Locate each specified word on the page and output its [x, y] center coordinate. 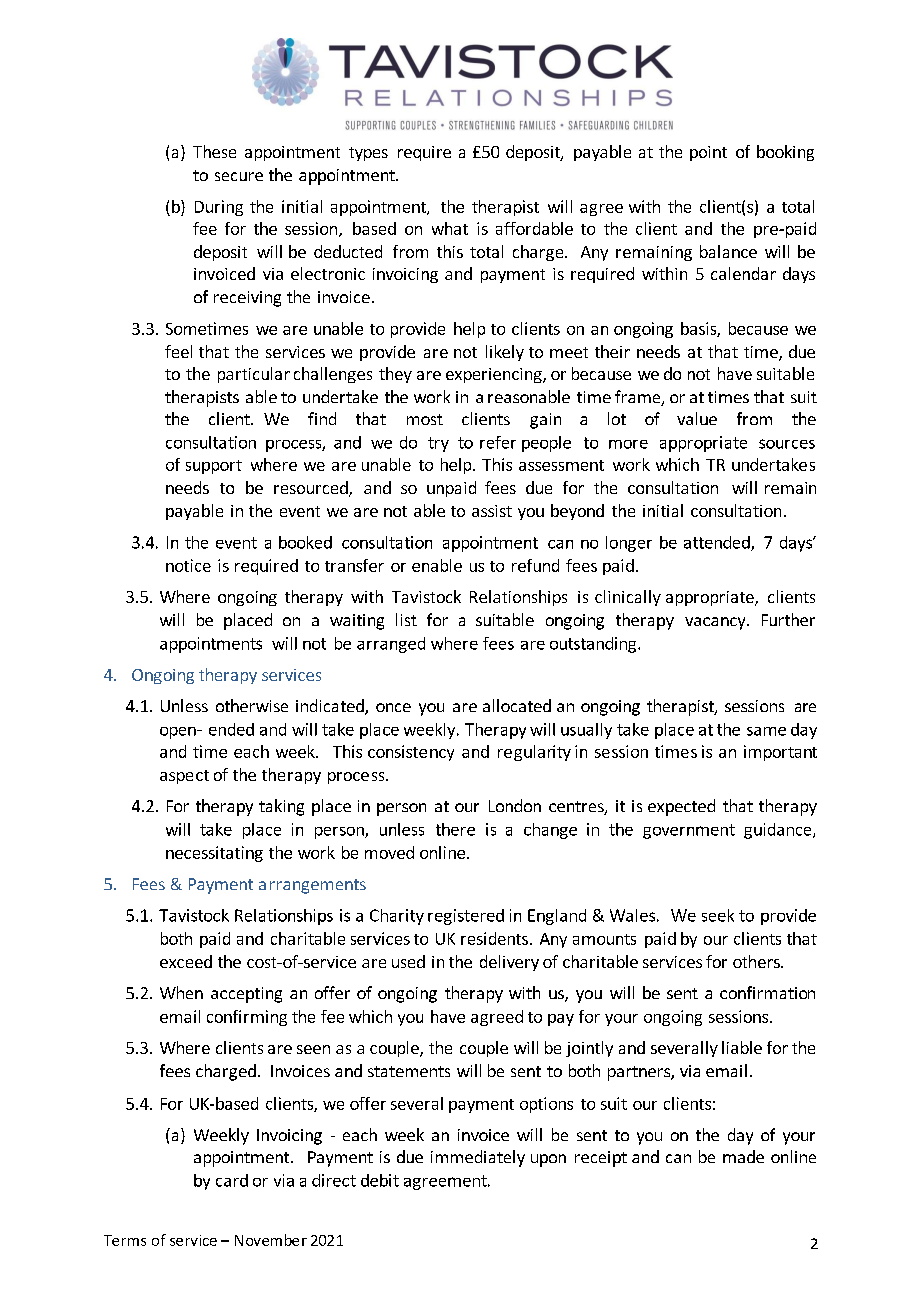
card [232, 1180]
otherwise [252, 705]
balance [728, 251]
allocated [517, 705]
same [766, 731]
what [450, 228]
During [219, 208]
